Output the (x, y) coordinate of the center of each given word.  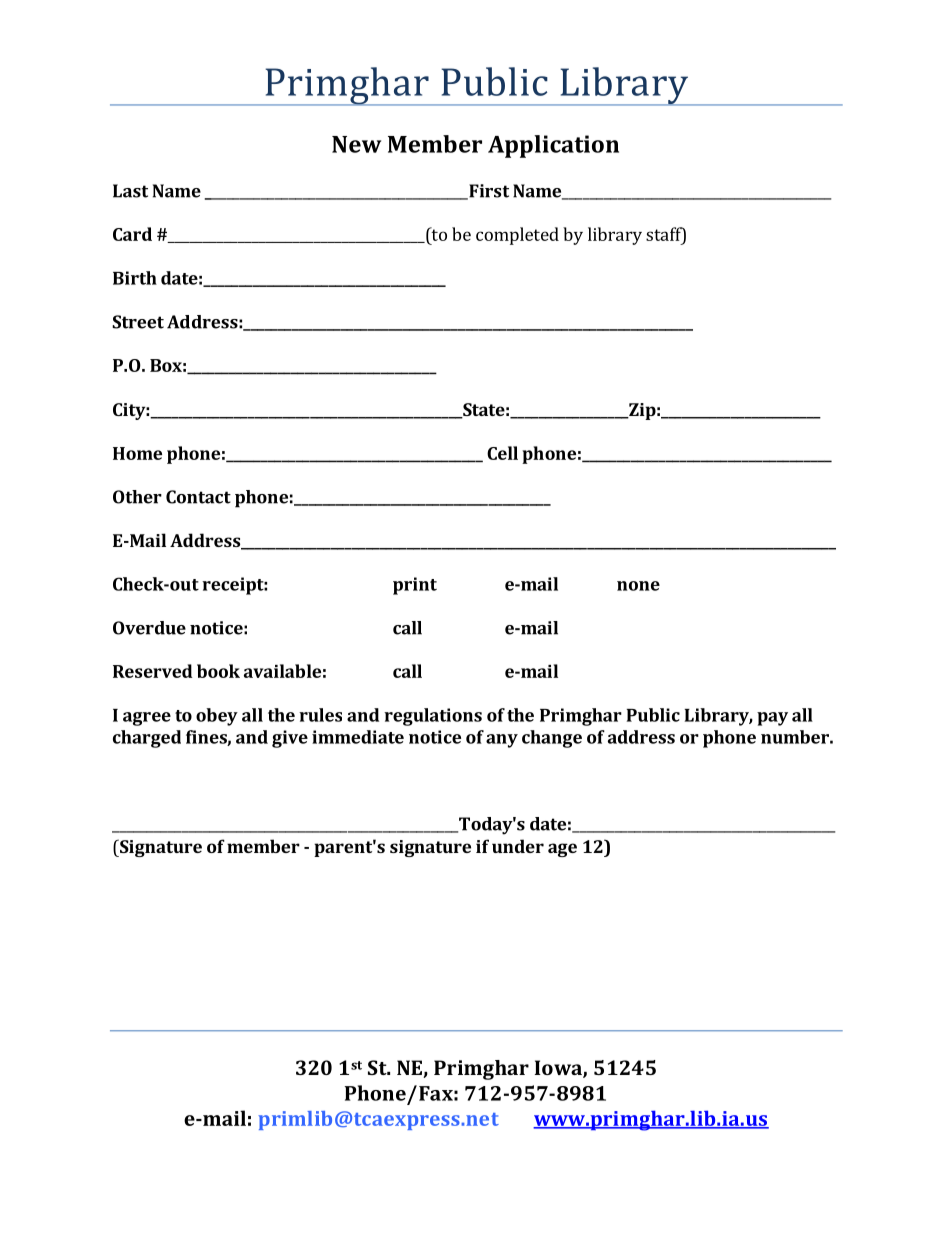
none (638, 586)
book (218, 671)
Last (130, 191)
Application (553, 146)
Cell (502, 453)
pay (772, 719)
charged (147, 739)
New (356, 144)
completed (517, 236)
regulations (433, 717)
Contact (198, 497)
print (415, 586)
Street (138, 322)
